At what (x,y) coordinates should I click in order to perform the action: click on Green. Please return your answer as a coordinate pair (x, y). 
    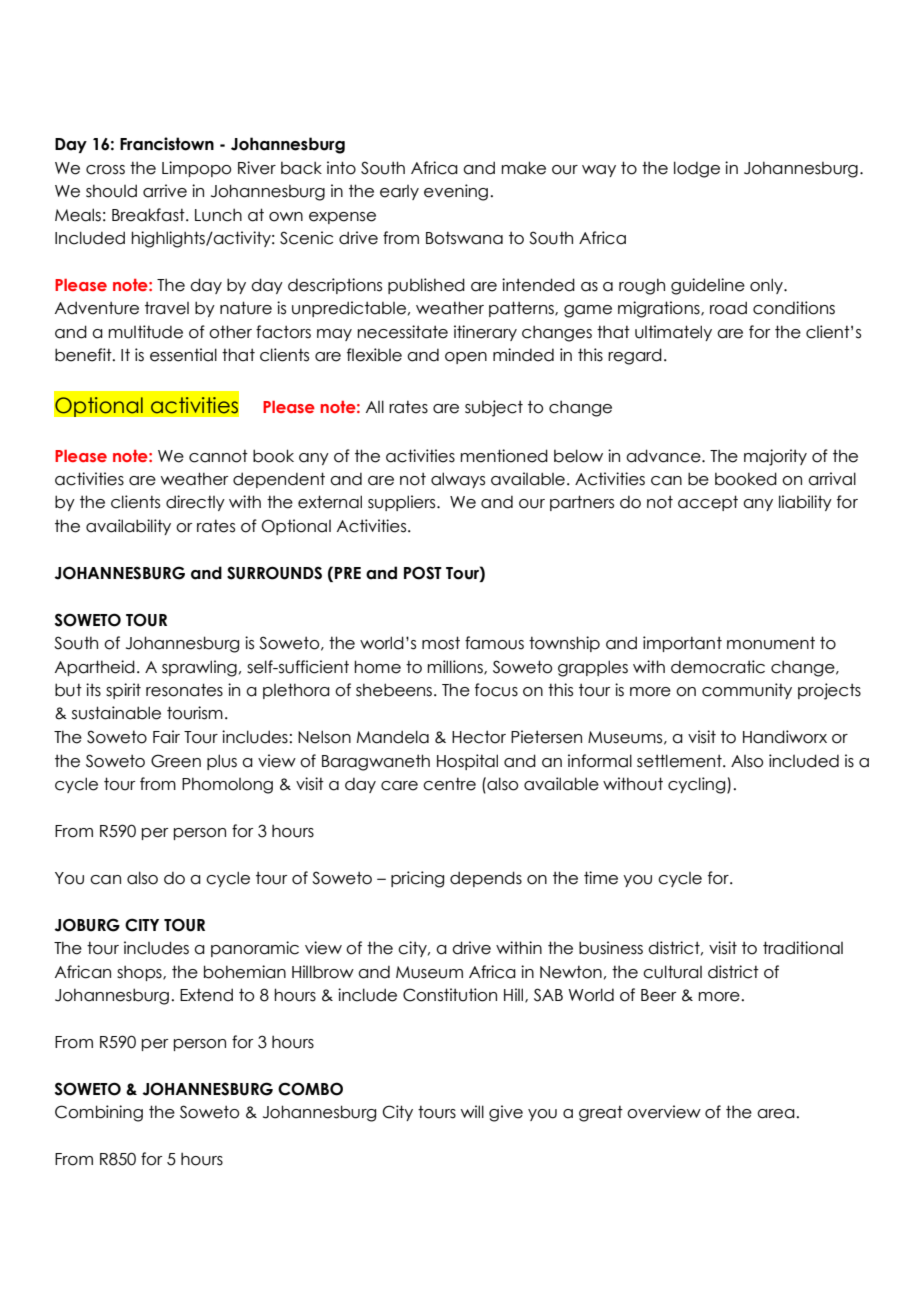
    Looking at the image, I should click on (176, 761).
